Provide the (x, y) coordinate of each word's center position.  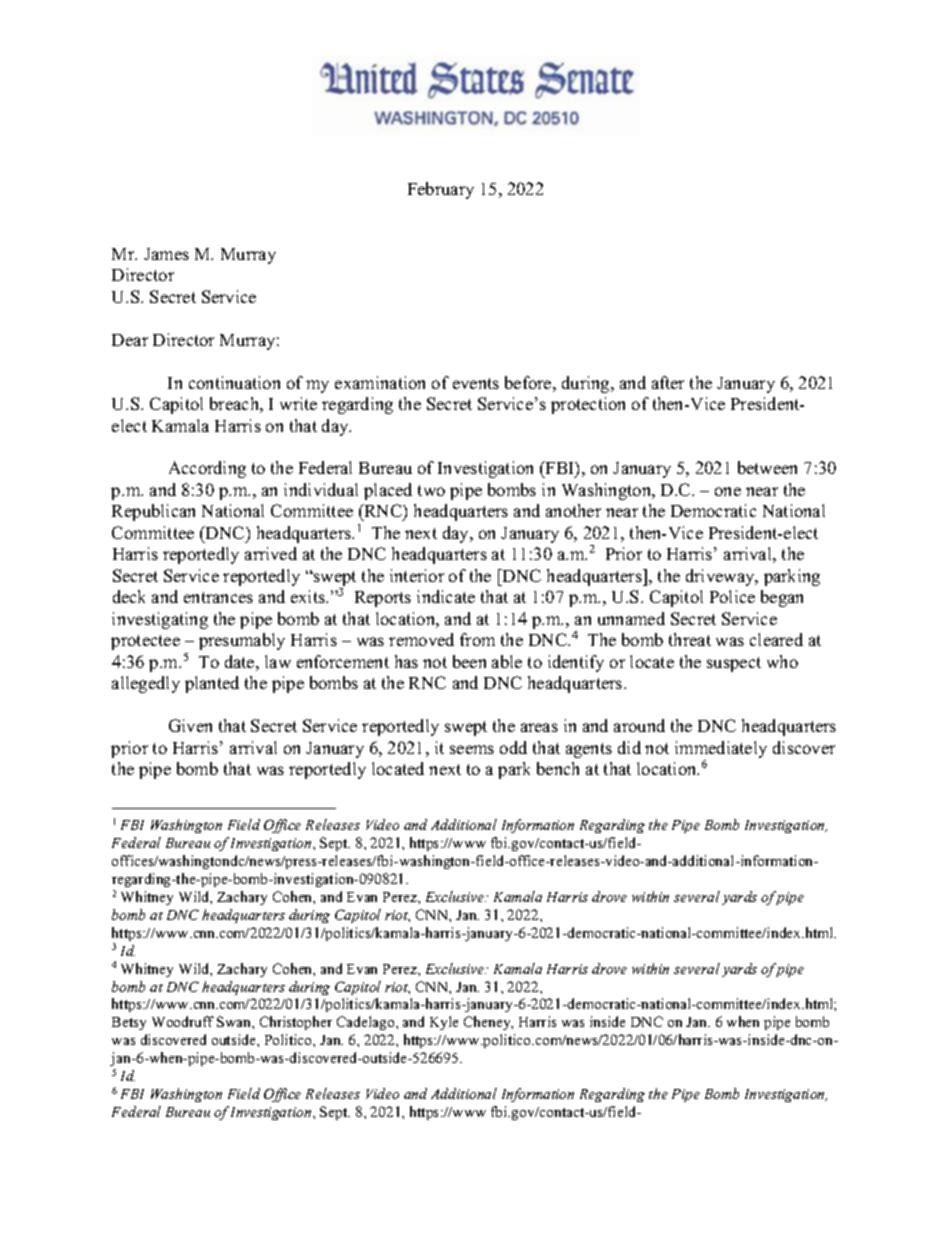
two (431, 490)
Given (190, 725)
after (668, 382)
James (166, 254)
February (441, 190)
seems (472, 749)
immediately (721, 751)
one (728, 491)
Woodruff (183, 1021)
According (207, 469)
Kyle (444, 1023)
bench (558, 768)
